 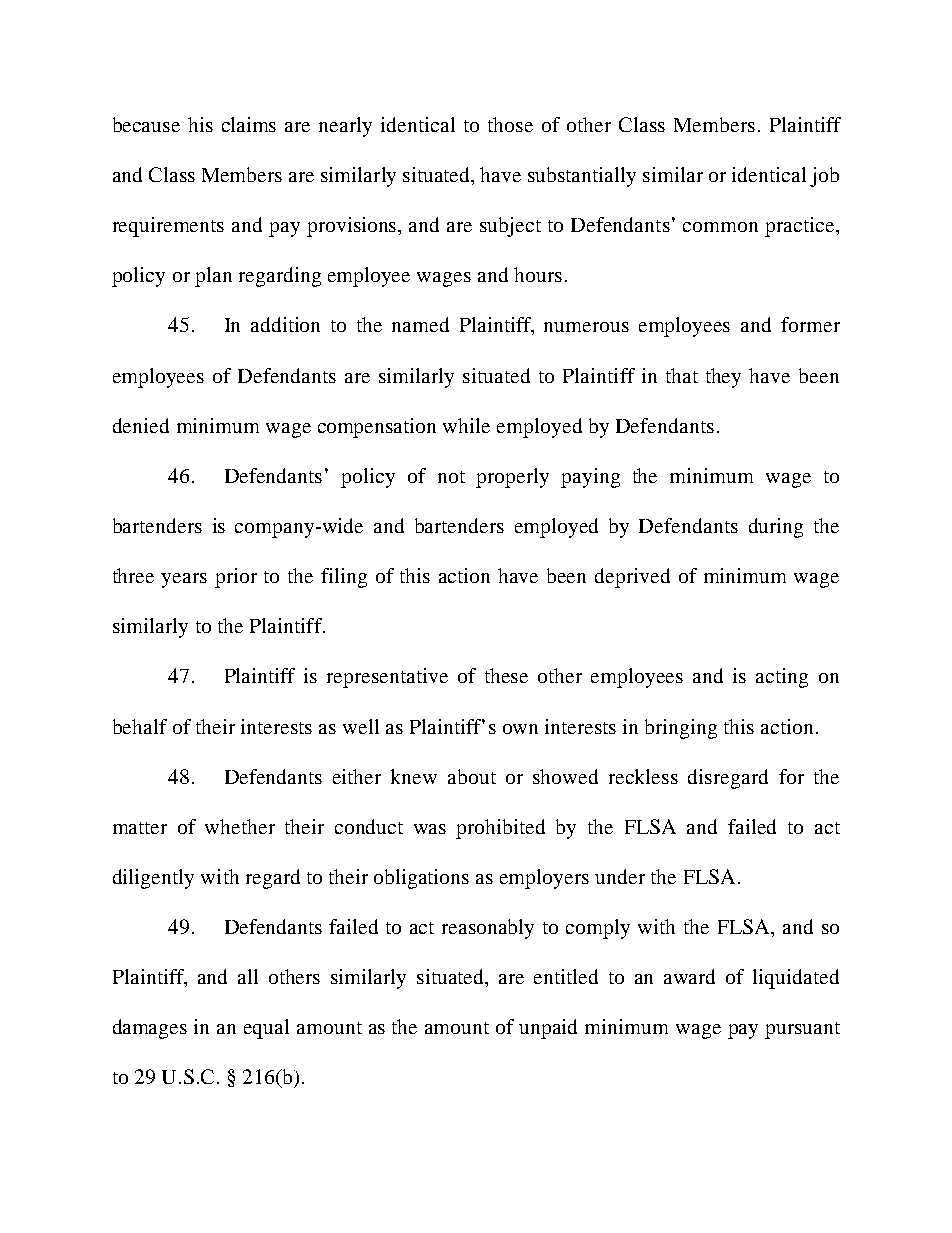 What do you see at coordinates (466, 425) in the page?
I see `while` at bounding box center [466, 425].
